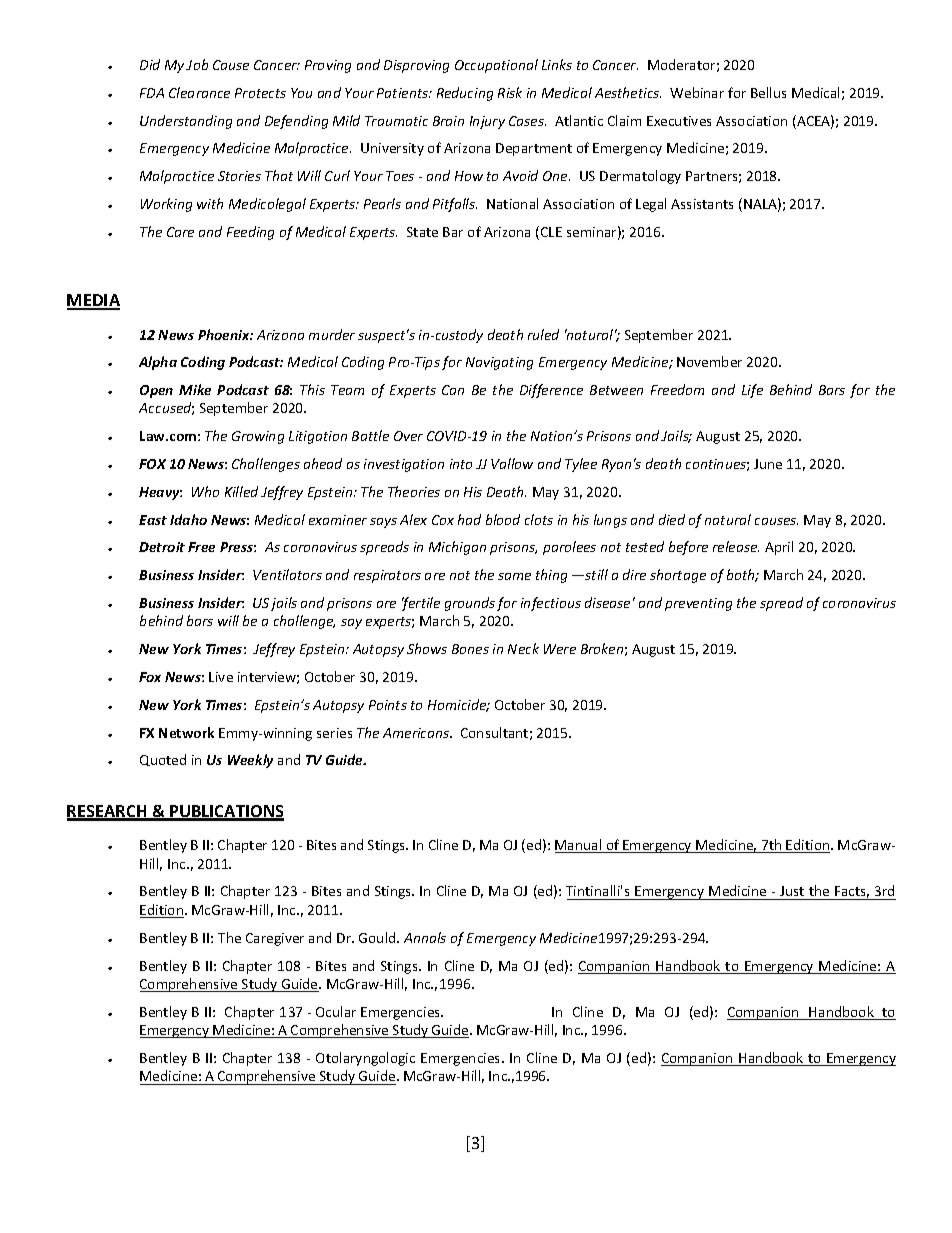 Image resolution: width=952 pixels, height=1233 pixels. Describe the element at coordinates (158, 363) in the document. I see `Alpha` at that location.
